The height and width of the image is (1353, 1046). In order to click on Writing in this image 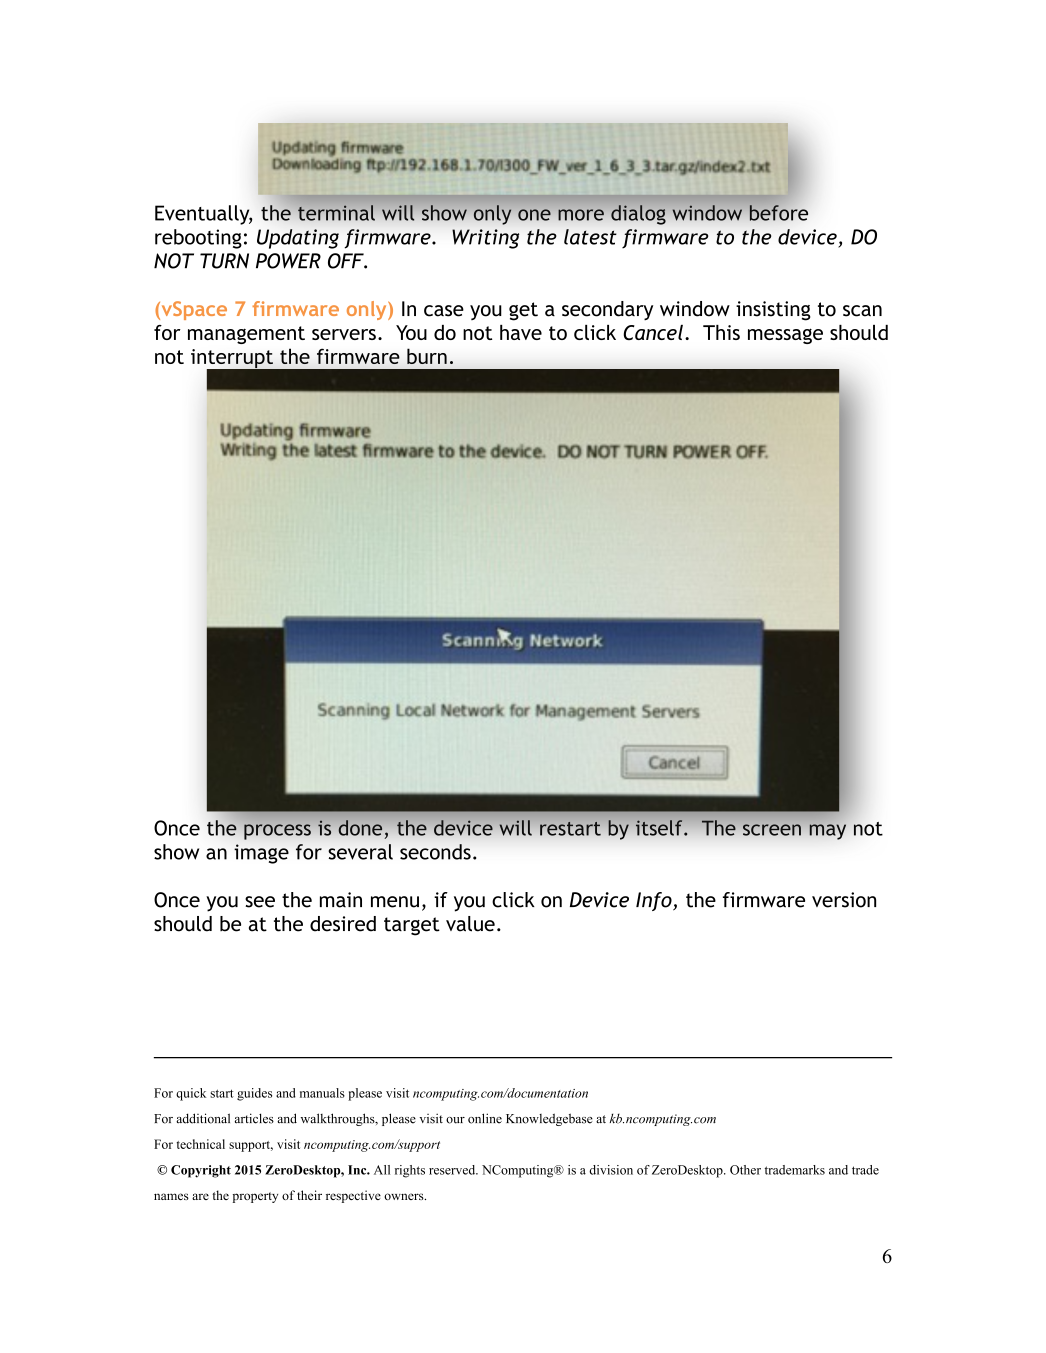, I will do `click(485, 239)`.
